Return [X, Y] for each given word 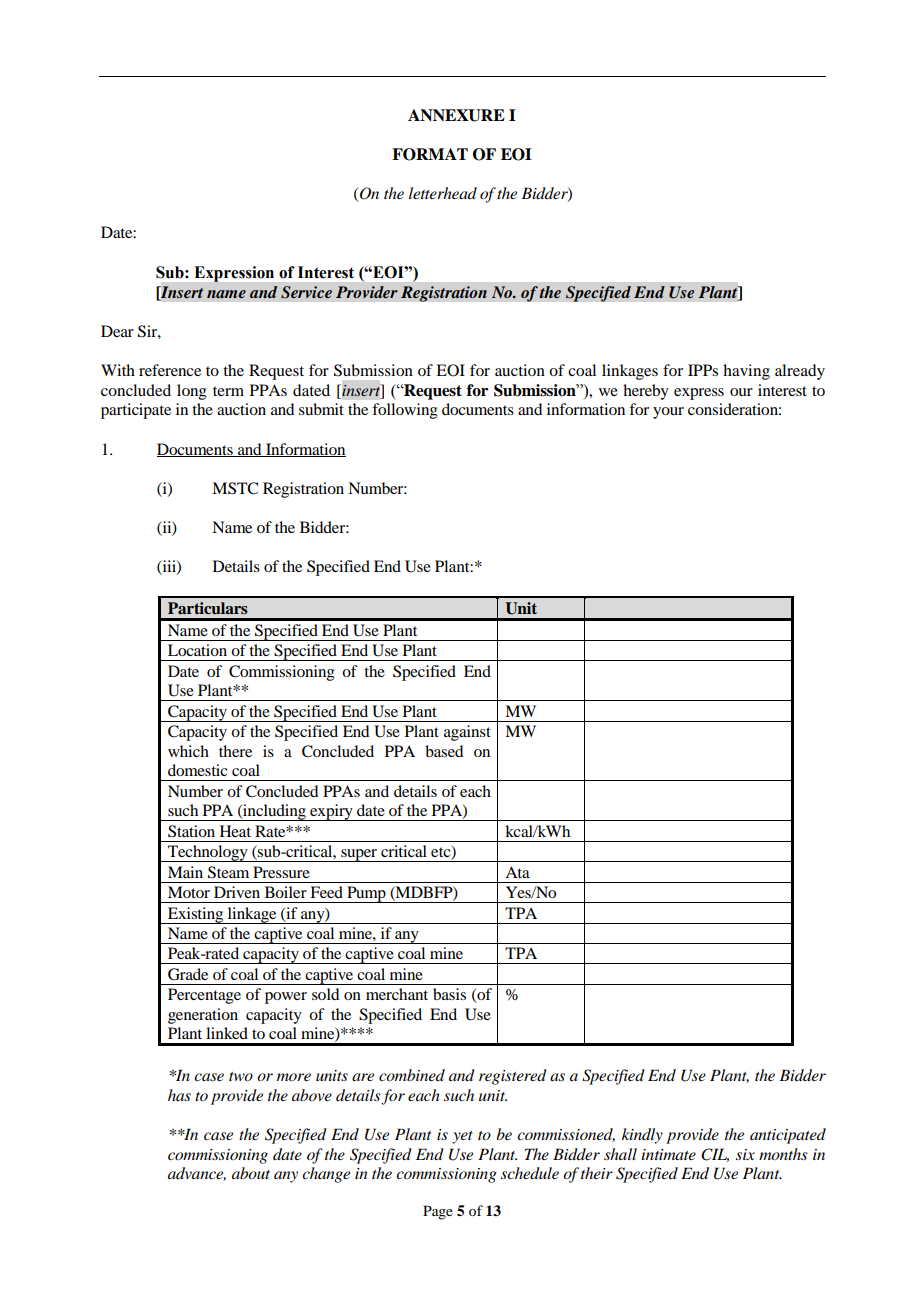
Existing [196, 915]
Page [438, 1212]
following [405, 411]
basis [449, 994]
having [746, 372]
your [668, 413]
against [467, 733]
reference [170, 370]
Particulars [208, 608]
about [251, 1173]
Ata [517, 872]
